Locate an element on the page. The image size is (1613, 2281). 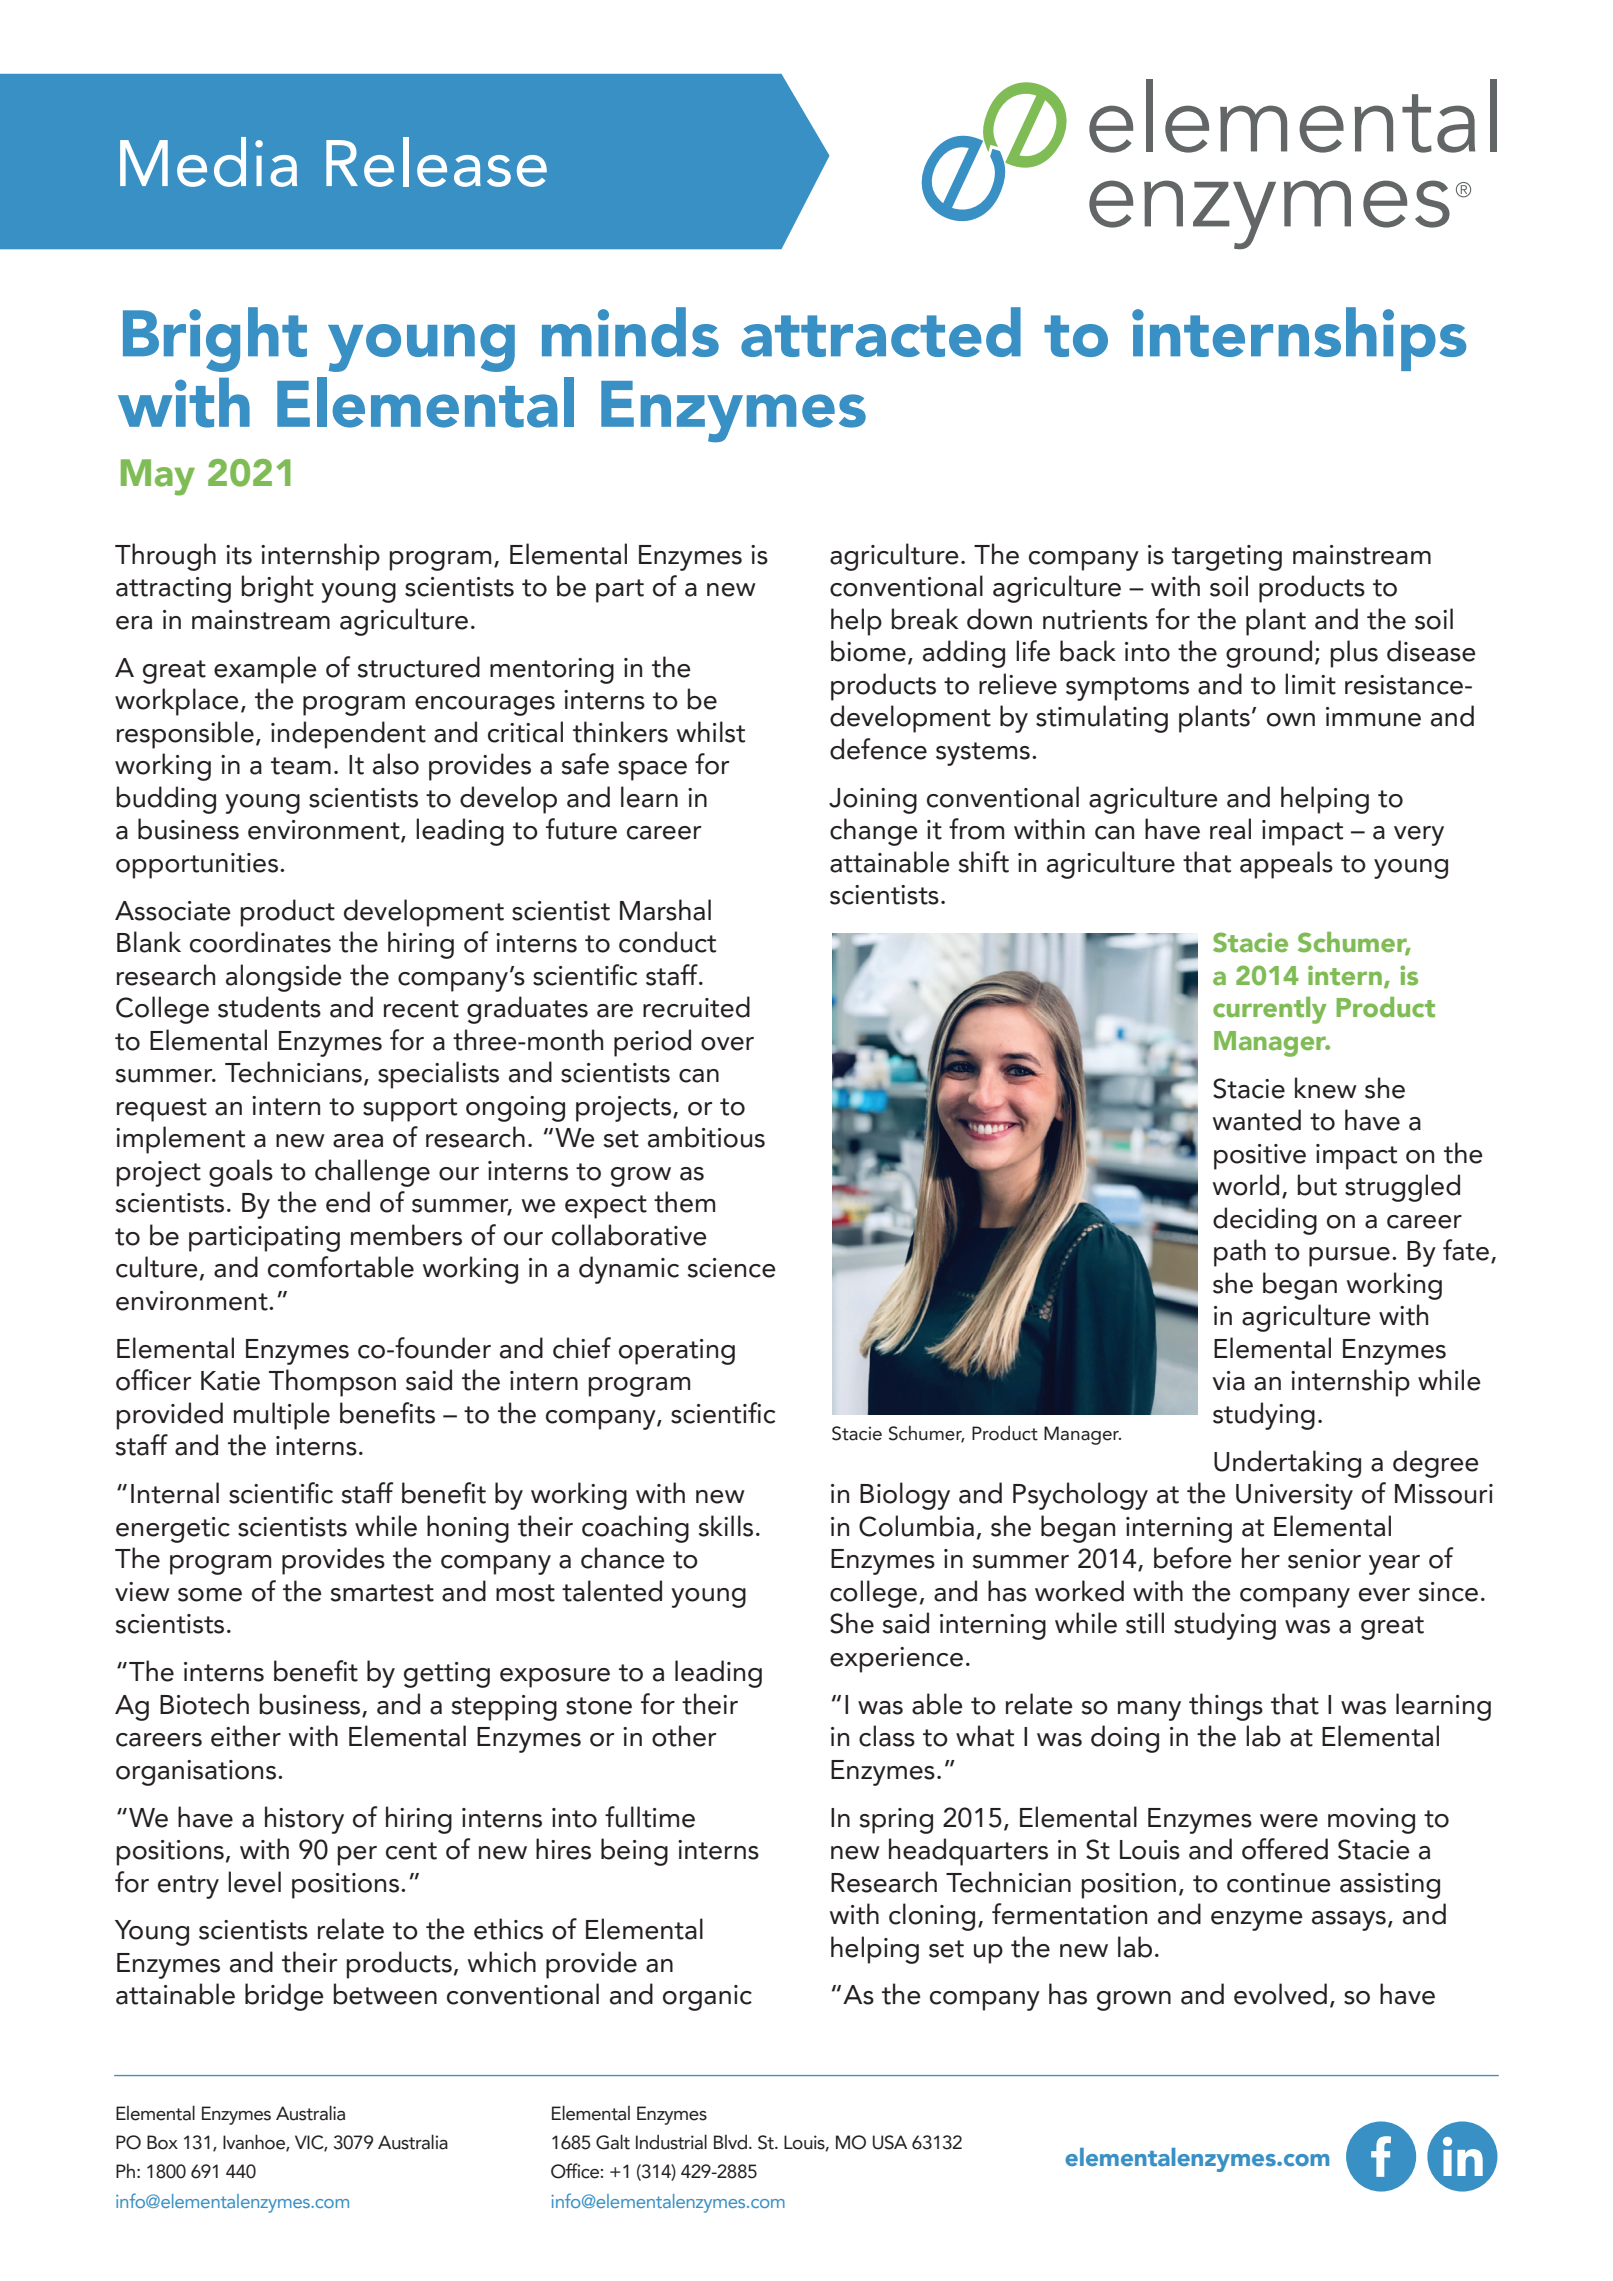
area is located at coordinates (358, 1141).
